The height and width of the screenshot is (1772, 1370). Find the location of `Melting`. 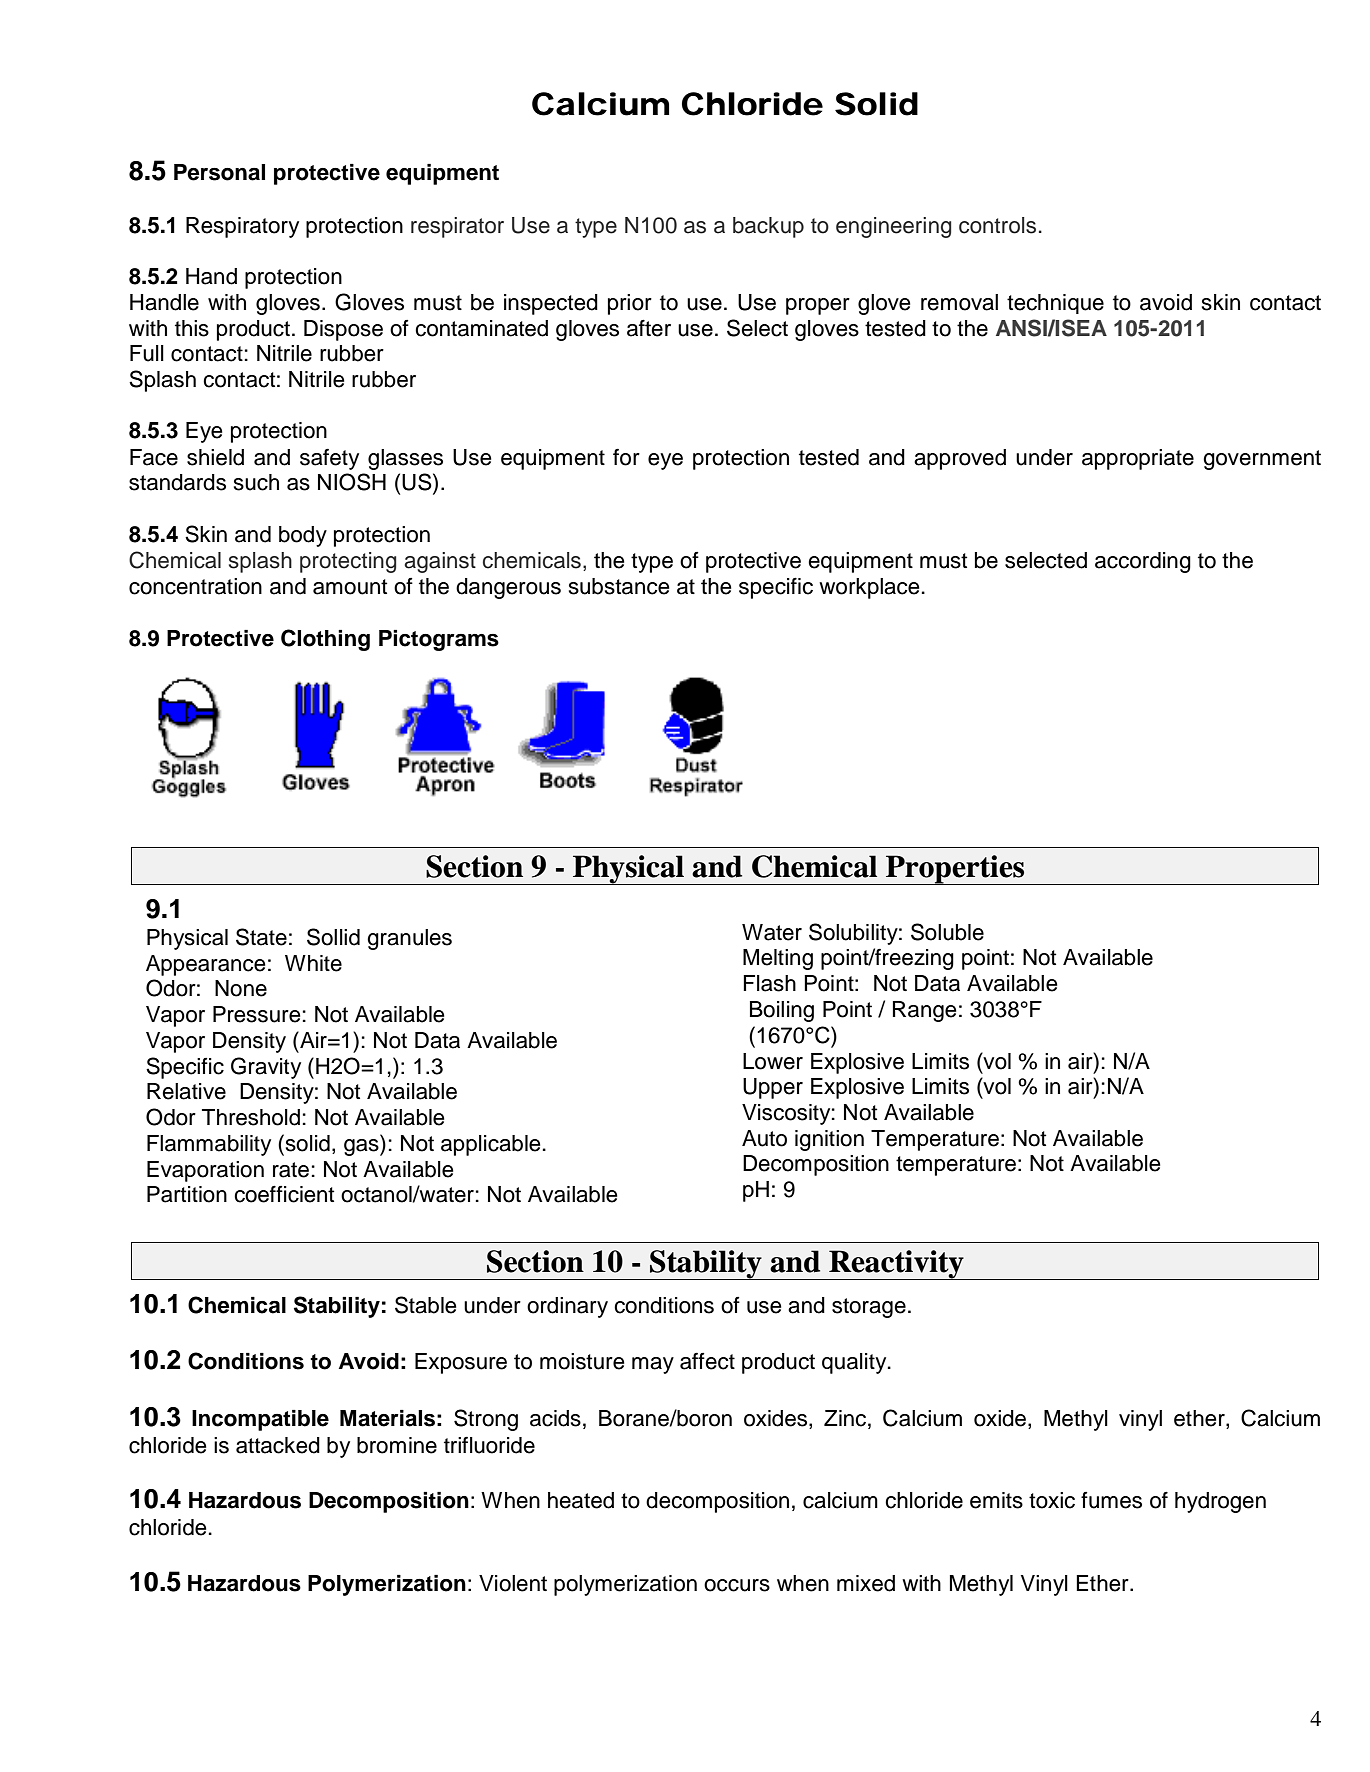

Melting is located at coordinates (778, 959).
